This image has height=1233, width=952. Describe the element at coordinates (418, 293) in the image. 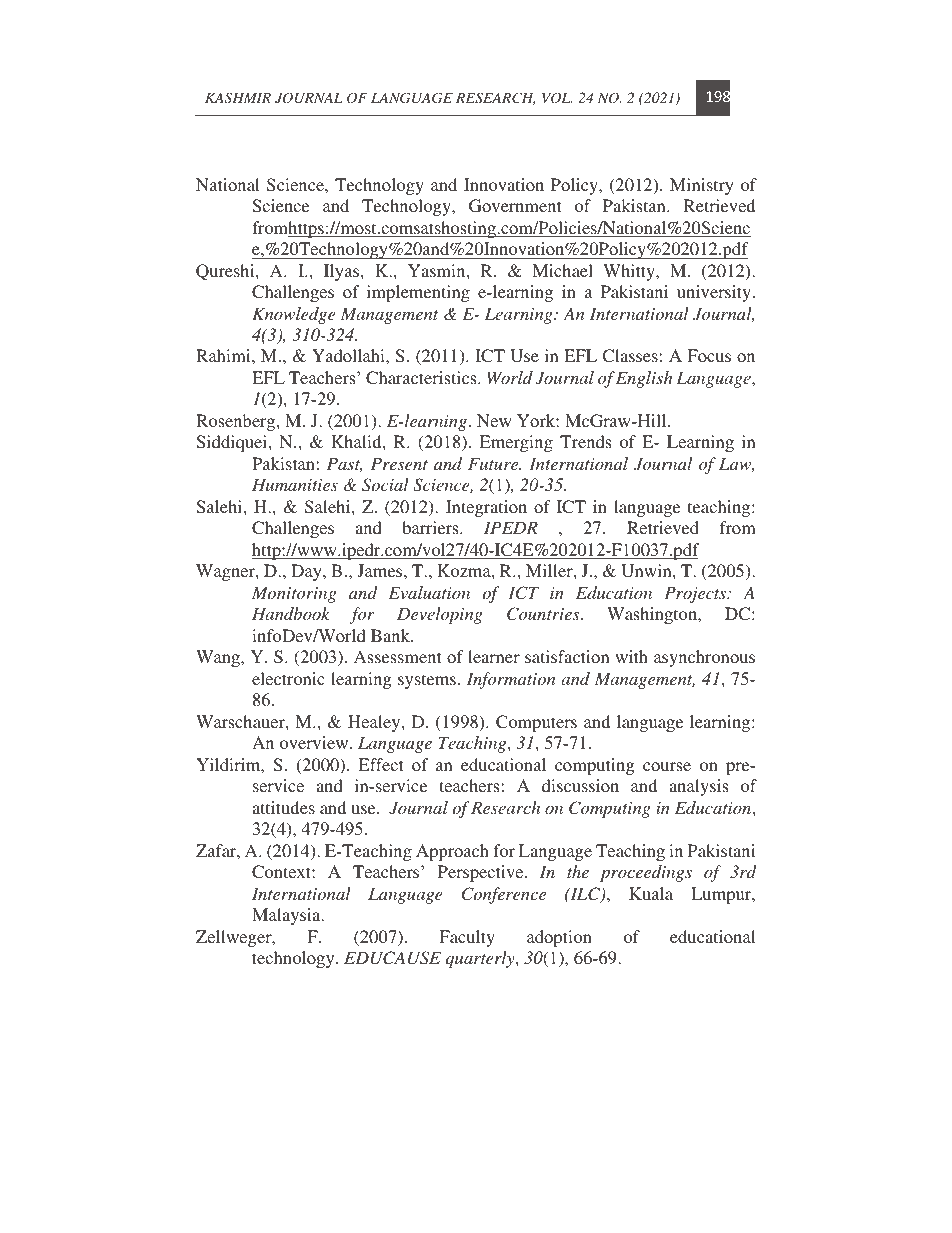

I see `implementing` at that location.
